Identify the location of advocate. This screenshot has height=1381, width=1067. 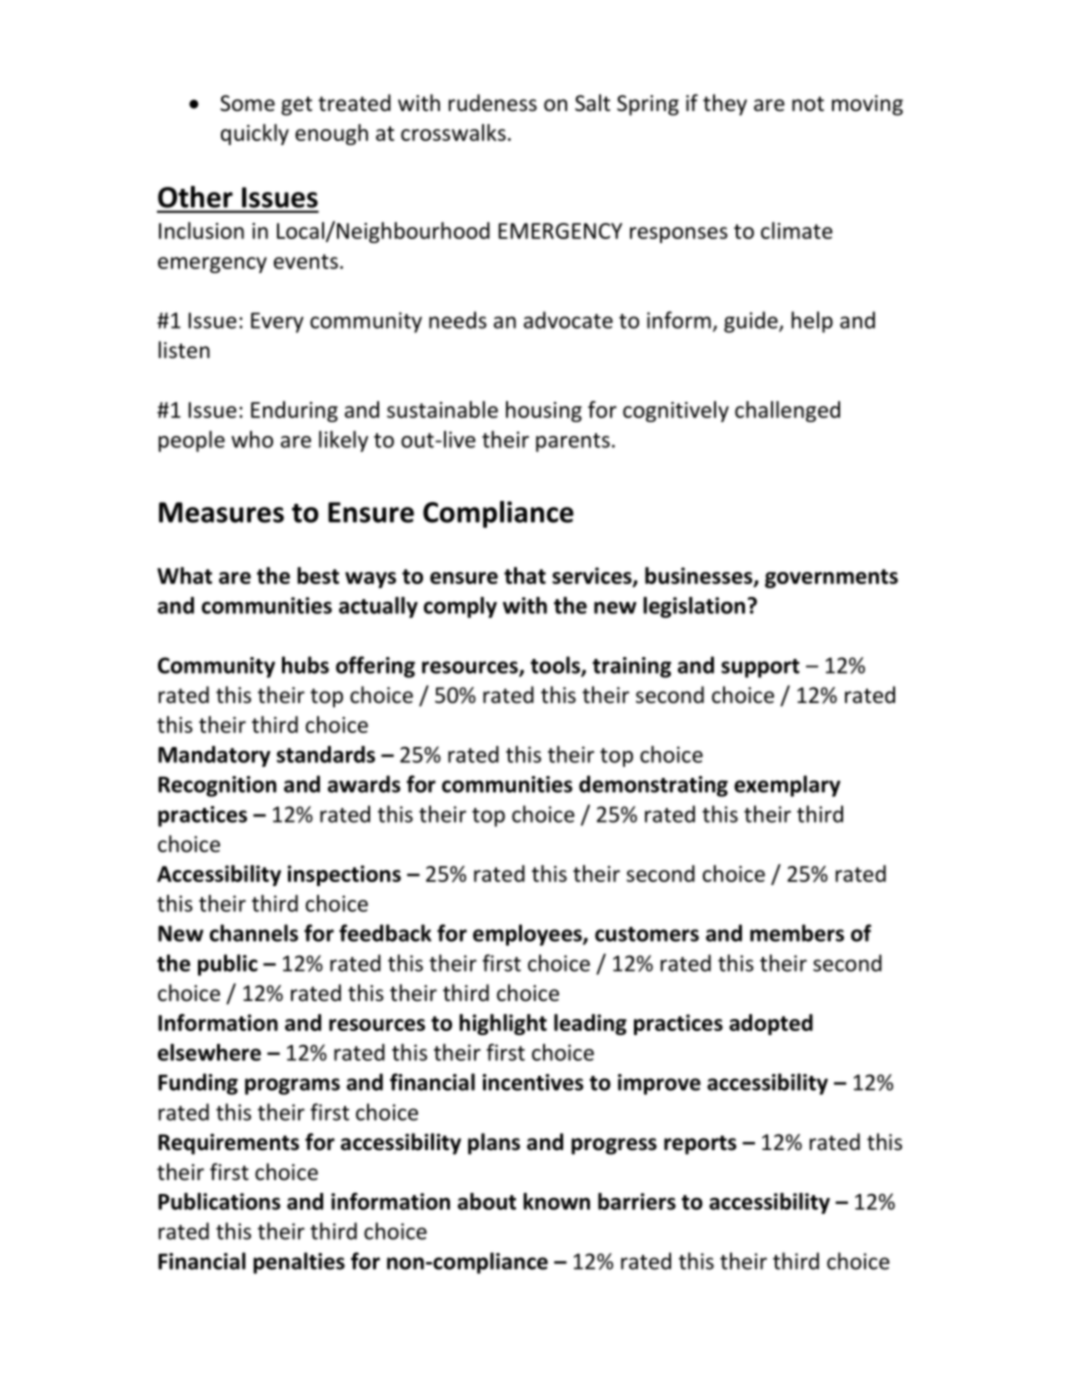
(568, 320).
